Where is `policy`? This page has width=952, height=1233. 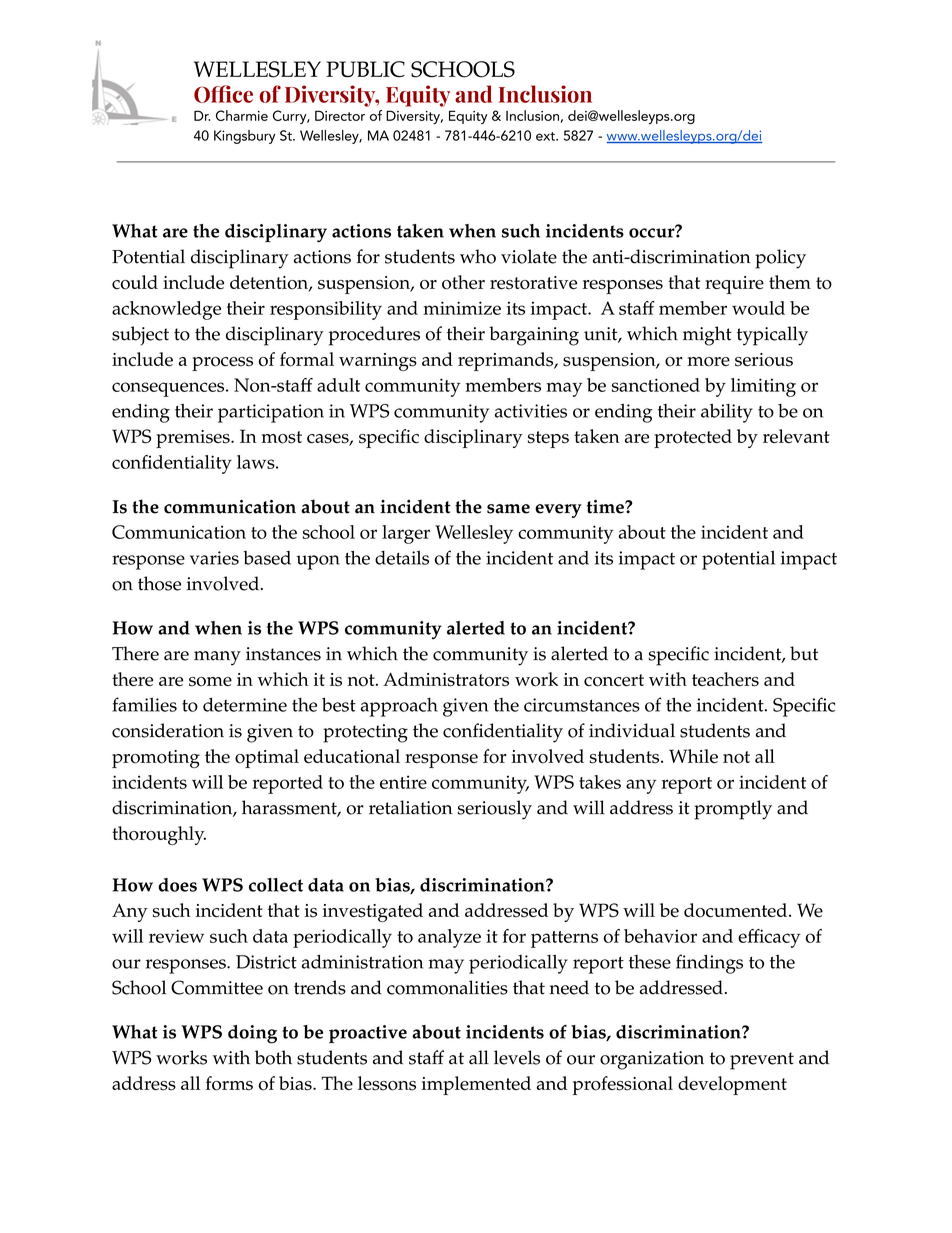 policy is located at coordinates (780, 259).
